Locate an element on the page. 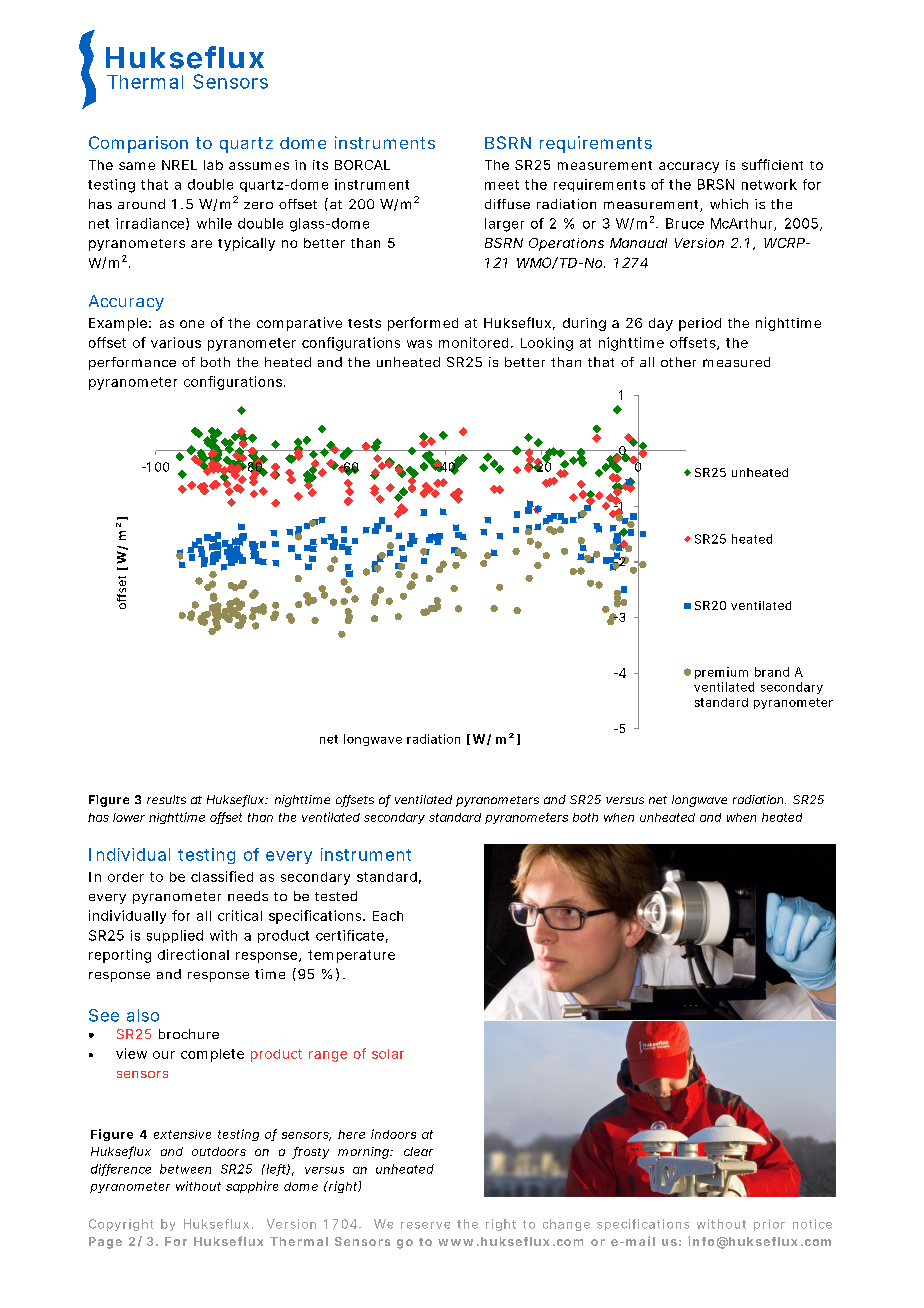 Image resolution: width=924 pixels, height=1308 pixels. premium is located at coordinates (721, 673).
